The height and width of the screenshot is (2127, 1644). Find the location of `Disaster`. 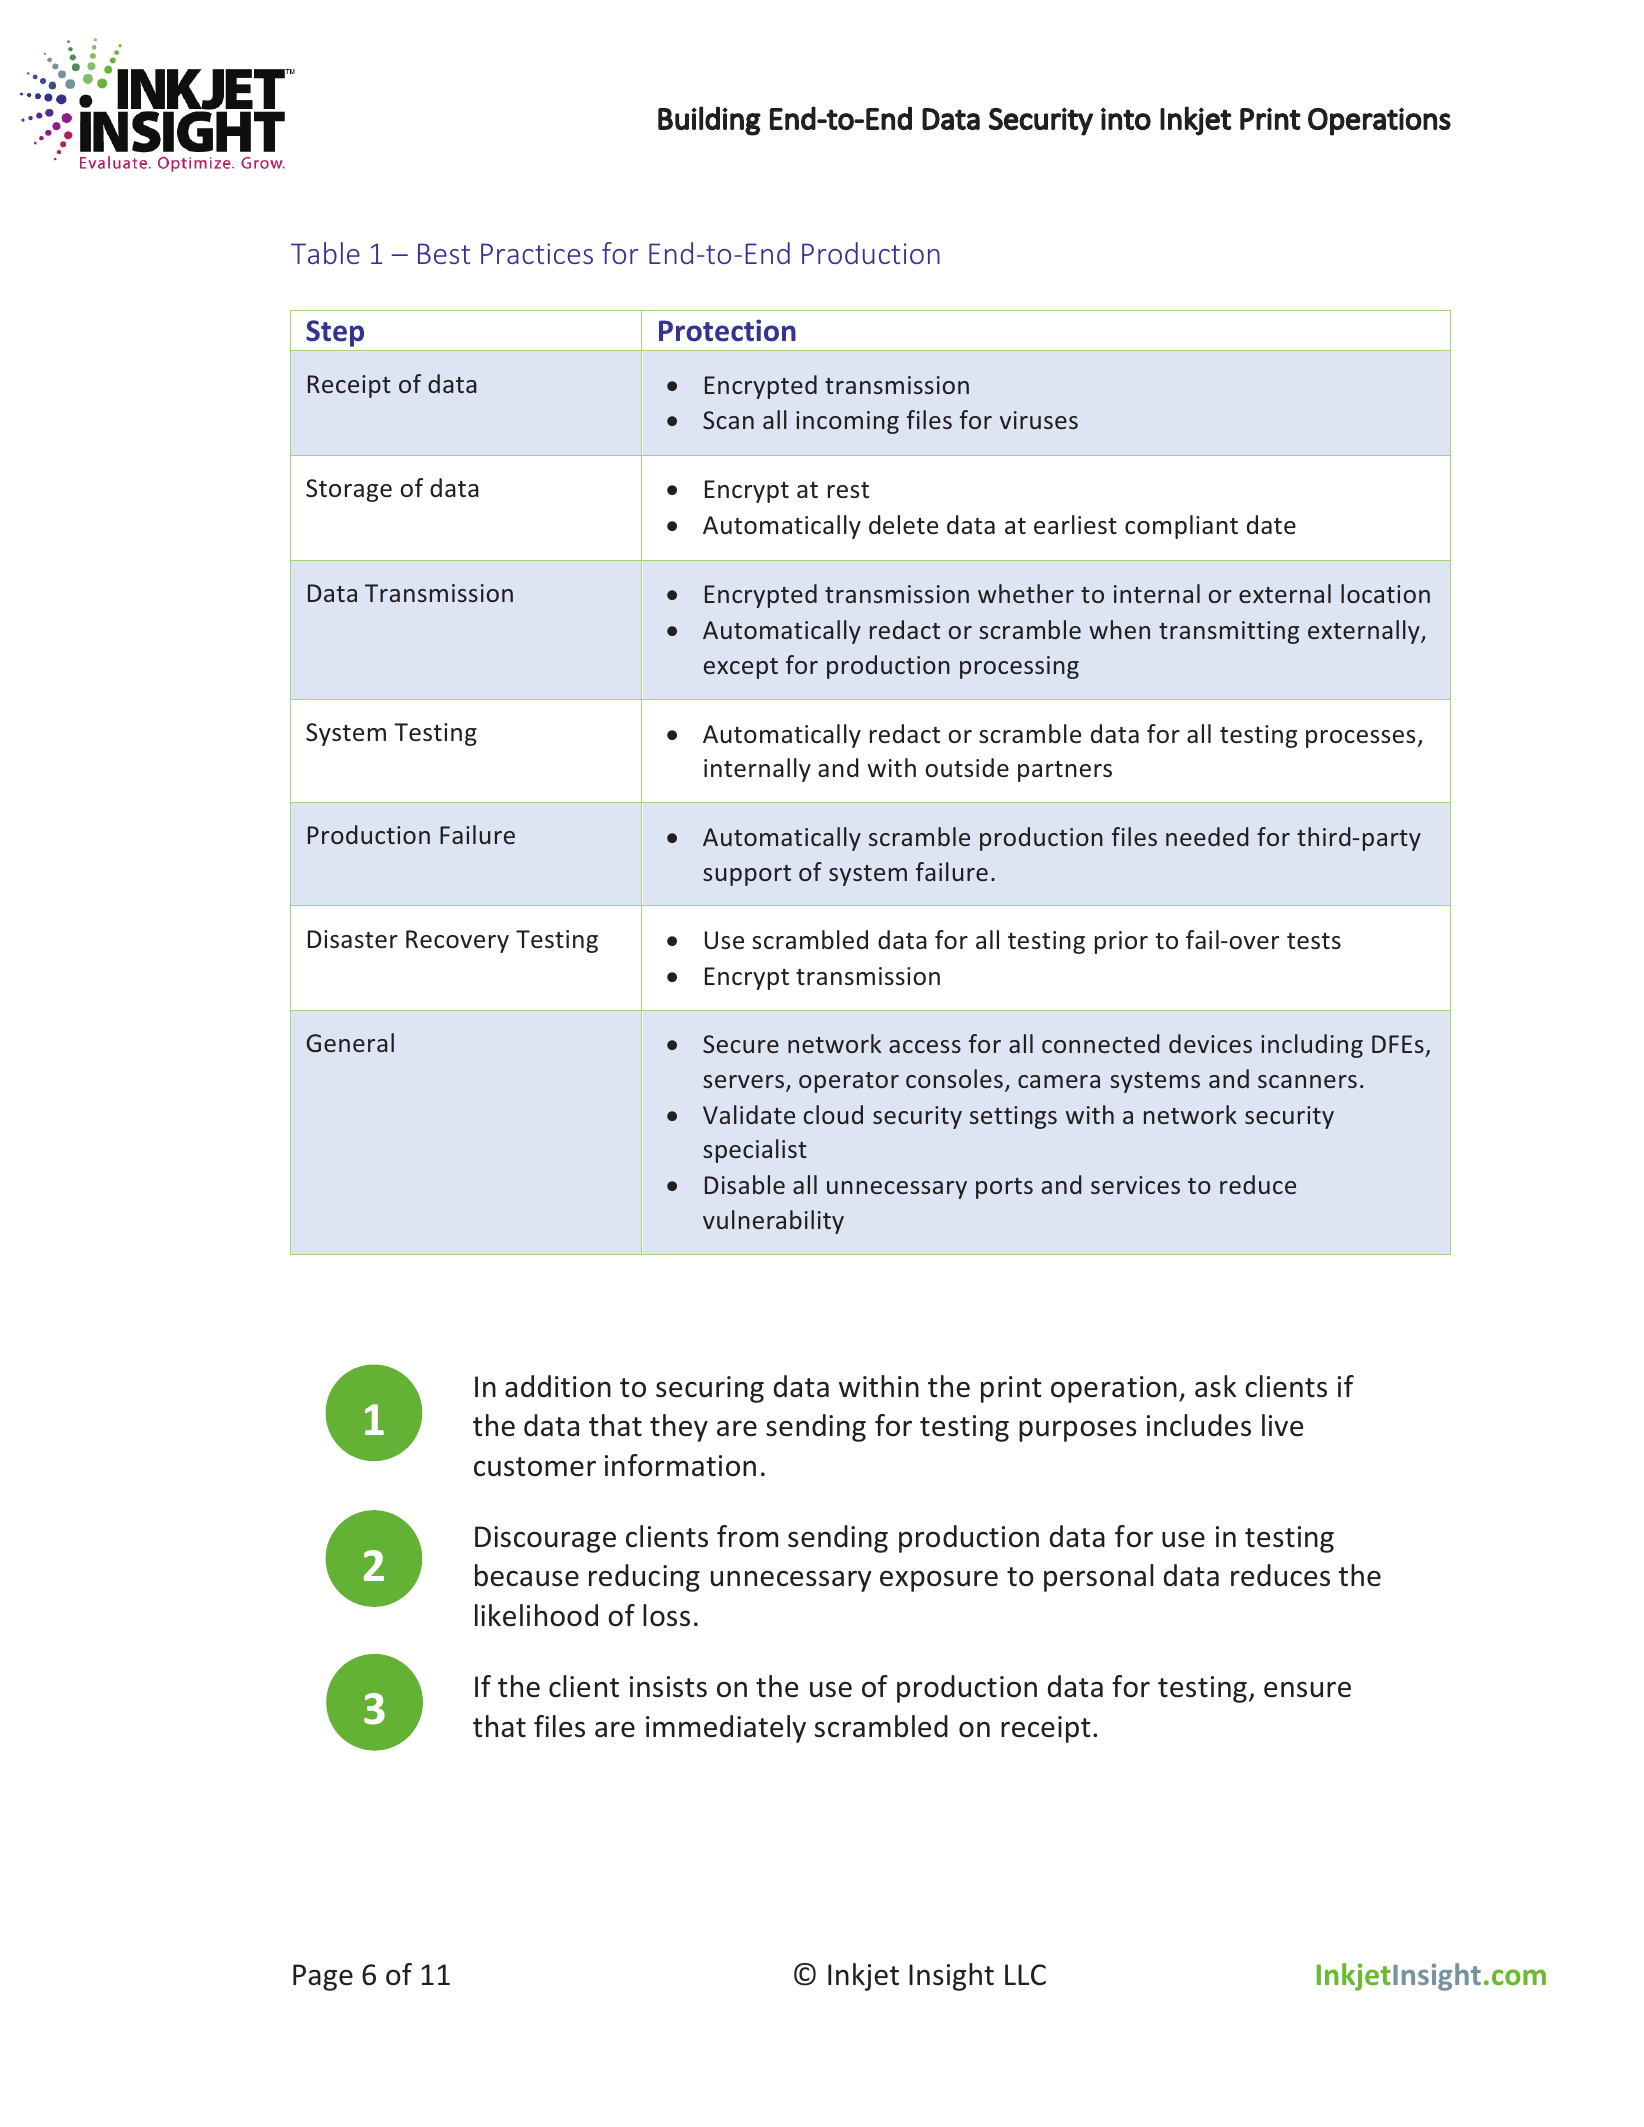

Disaster is located at coordinates (353, 939).
